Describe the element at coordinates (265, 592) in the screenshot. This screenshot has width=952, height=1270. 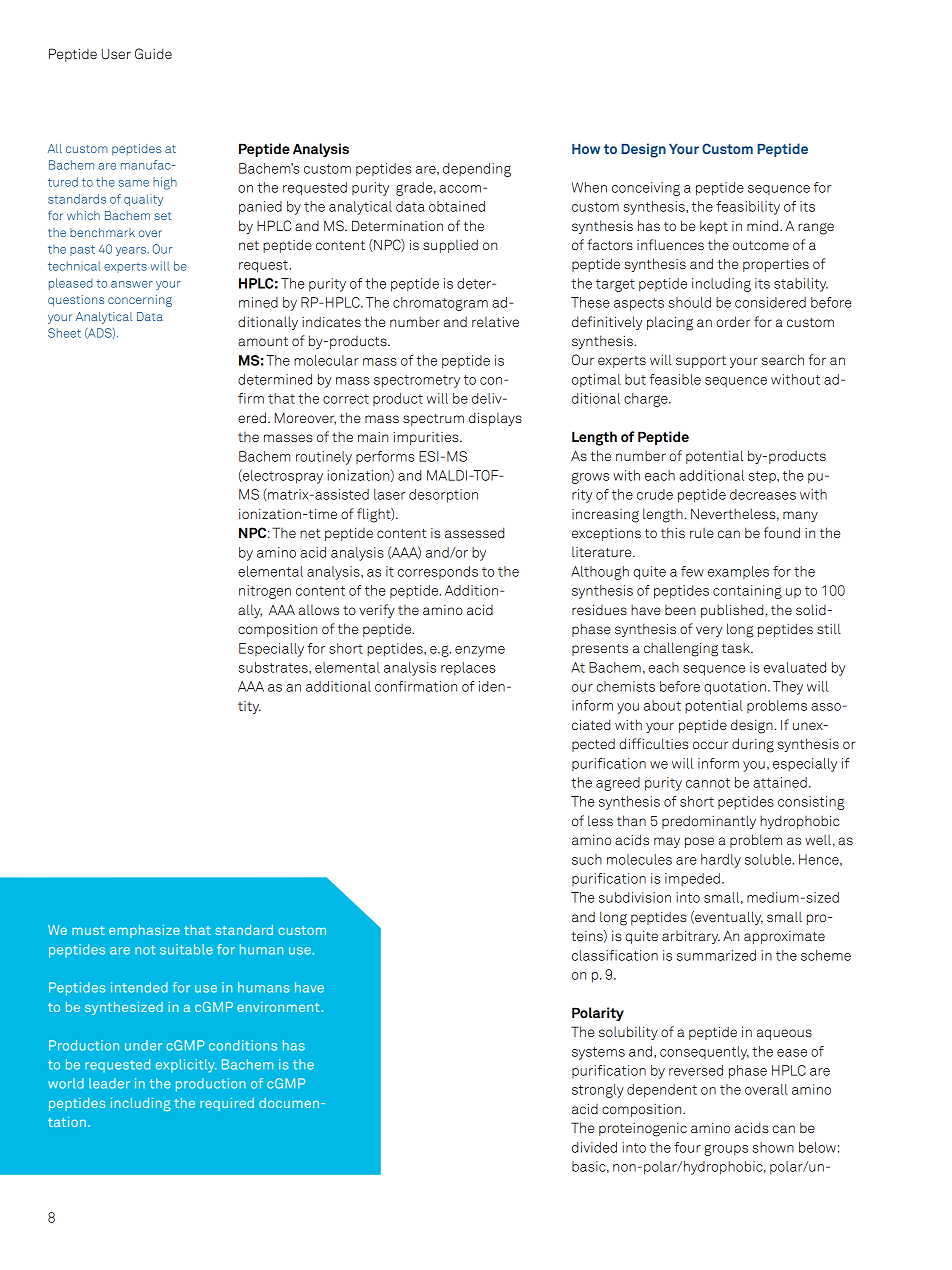
I see `nitrogen` at that location.
